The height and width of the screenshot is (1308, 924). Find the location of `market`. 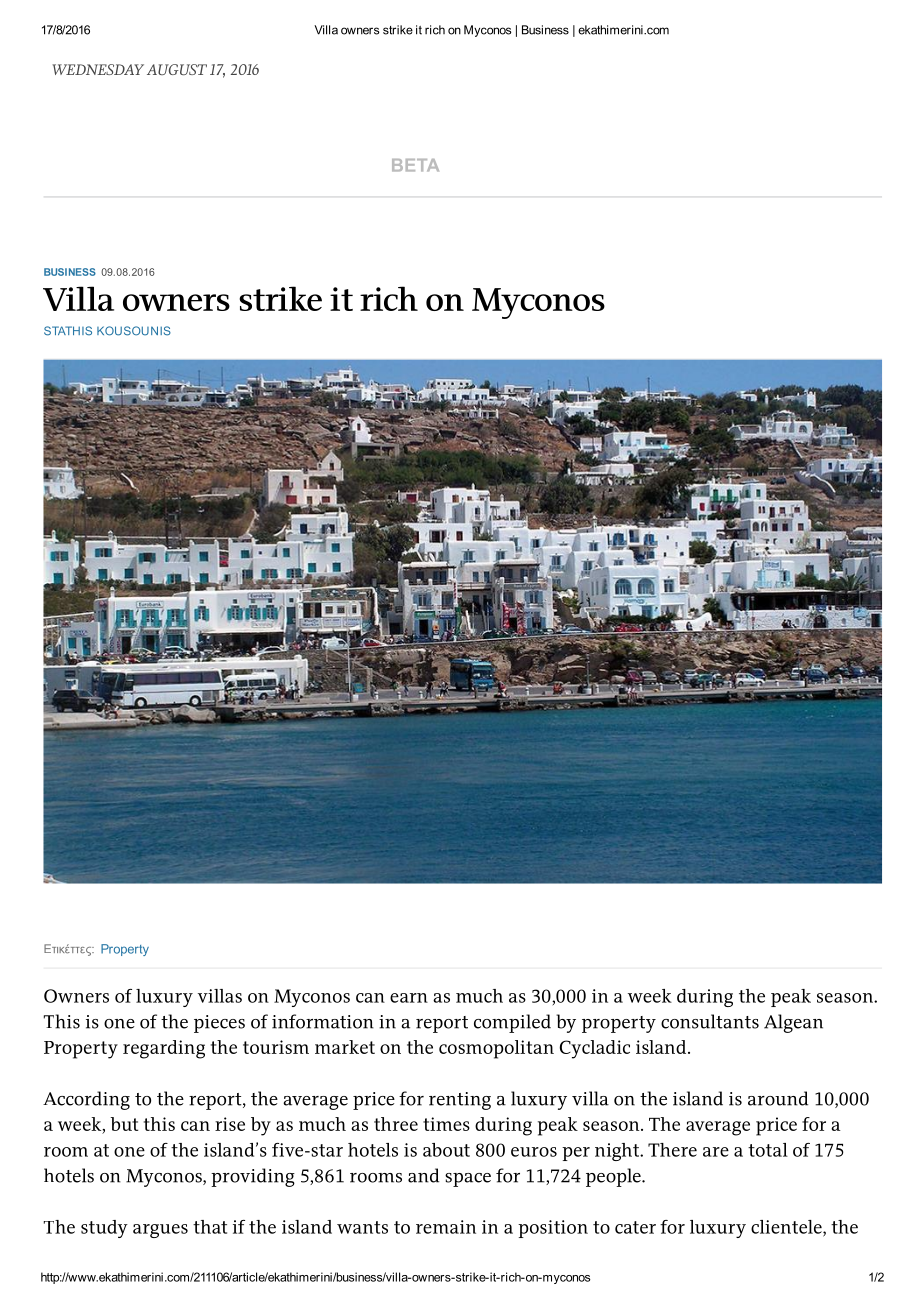

market is located at coordinates (345, 1047).
